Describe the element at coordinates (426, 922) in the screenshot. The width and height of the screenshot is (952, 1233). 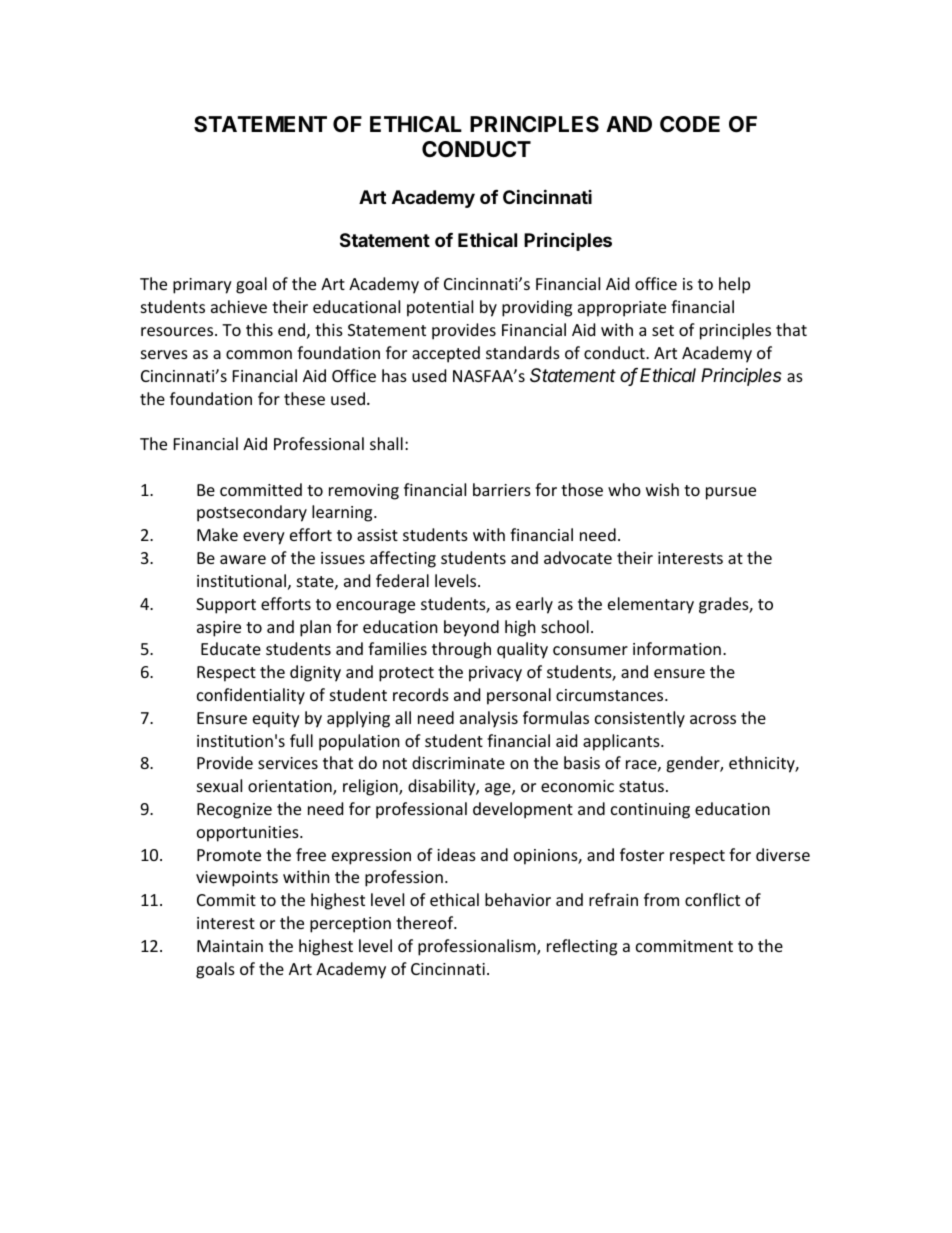
I see `thereof` at that location.
